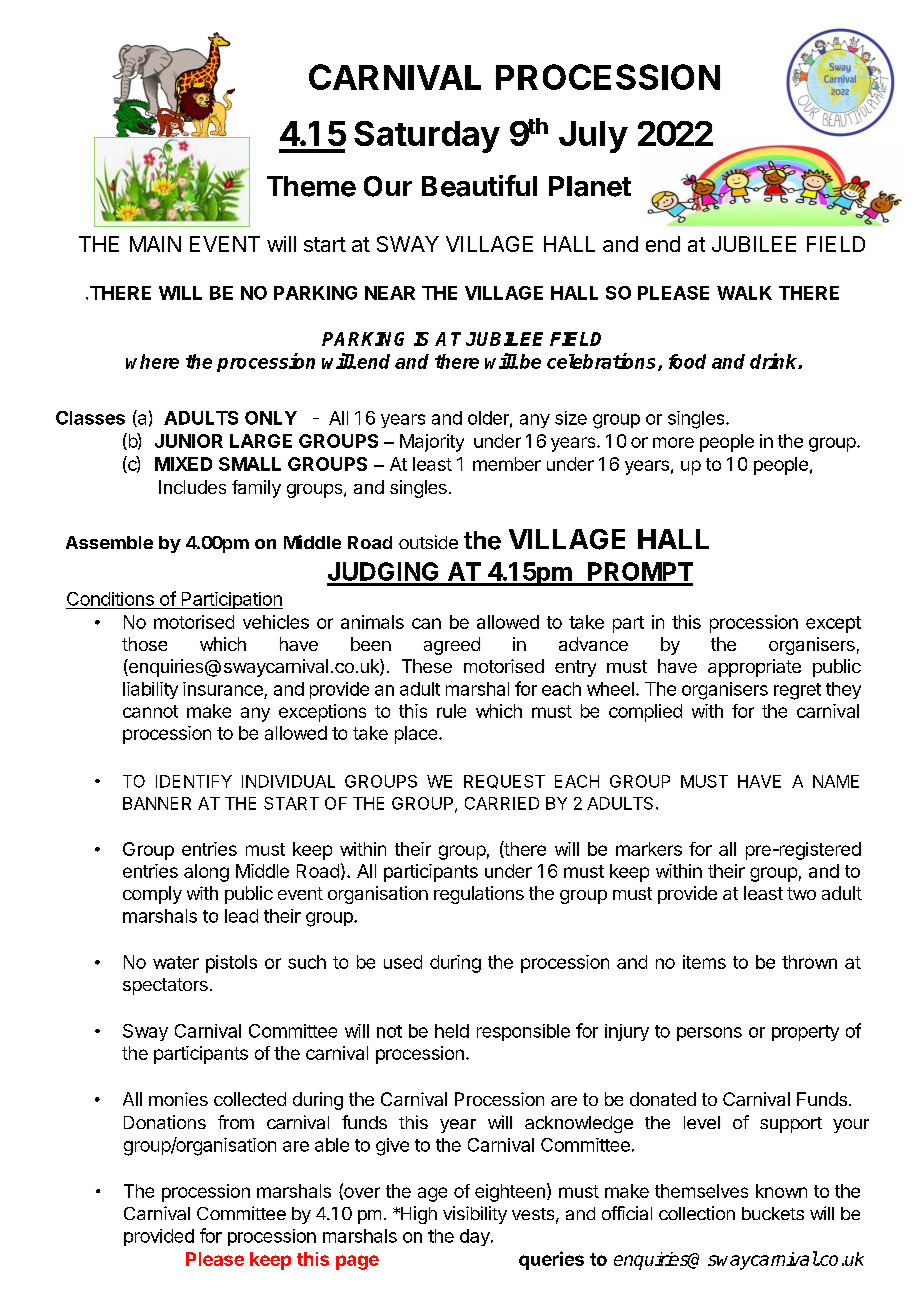 The image size is (924, 1308). What do you see at coordinates (110, 599) in the image?
I see `Conditions` at bounding box center [110, 599].
